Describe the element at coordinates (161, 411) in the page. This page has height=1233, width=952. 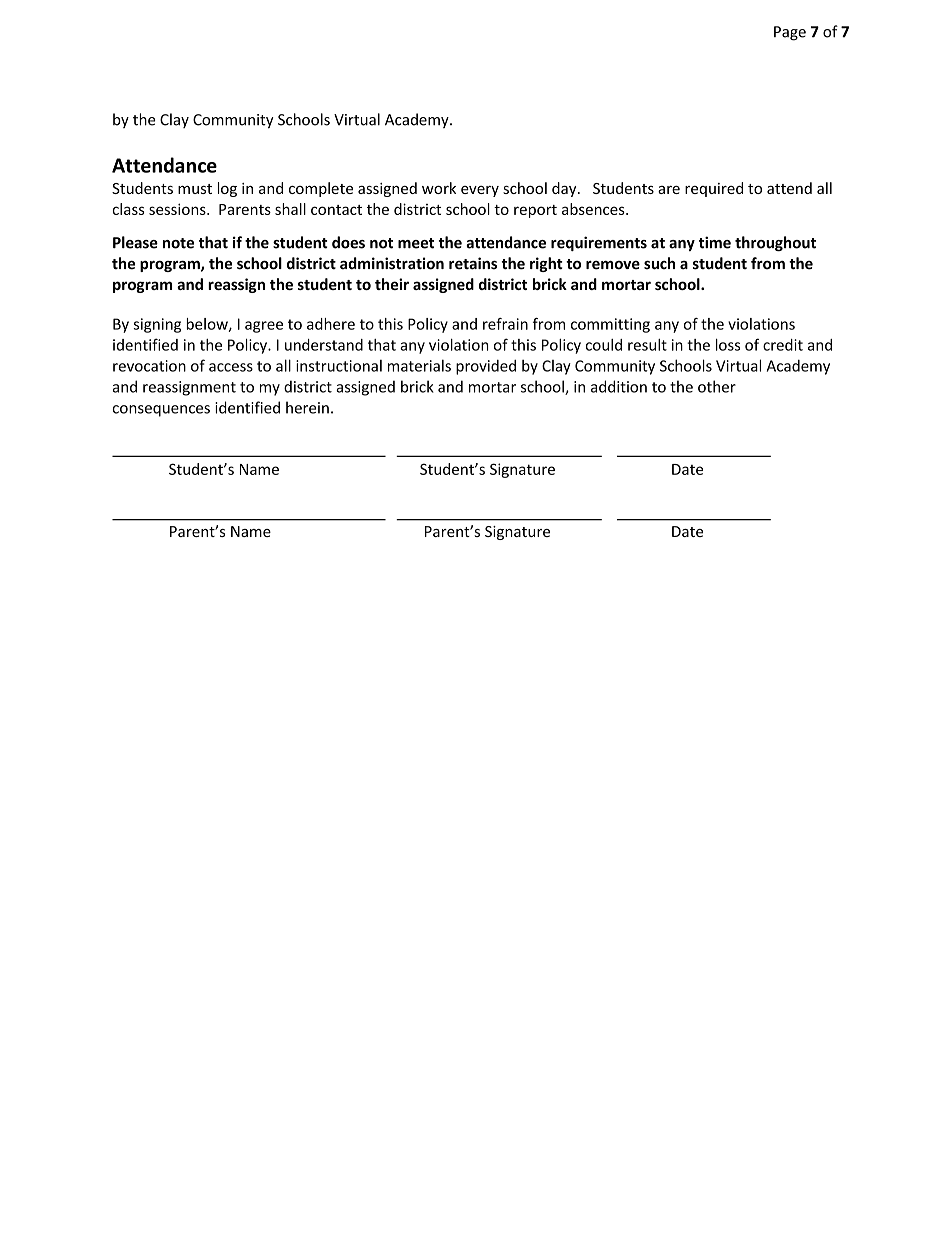
I see `consequences` at that location.
